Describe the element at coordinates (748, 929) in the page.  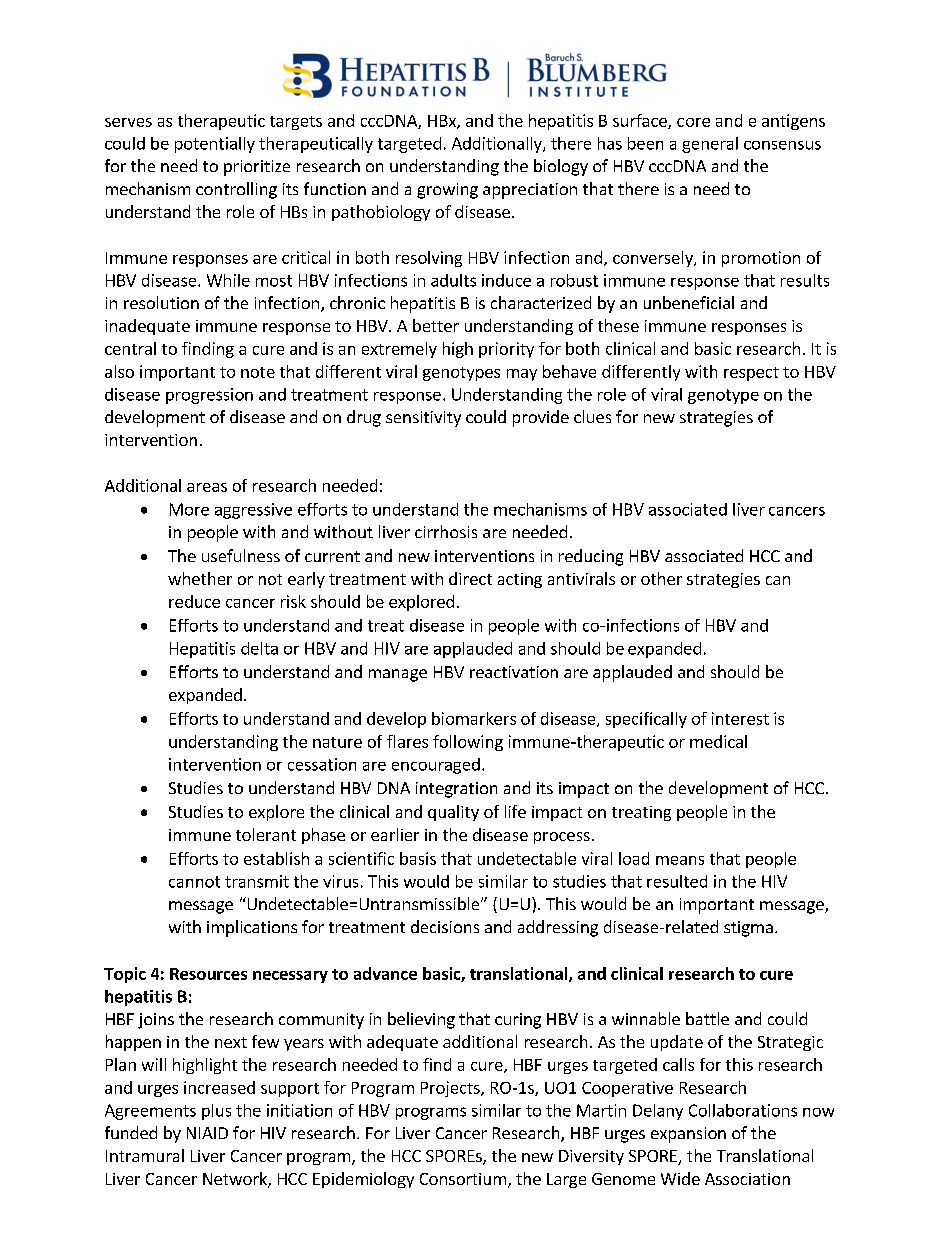
I see `stigma` at that location.
